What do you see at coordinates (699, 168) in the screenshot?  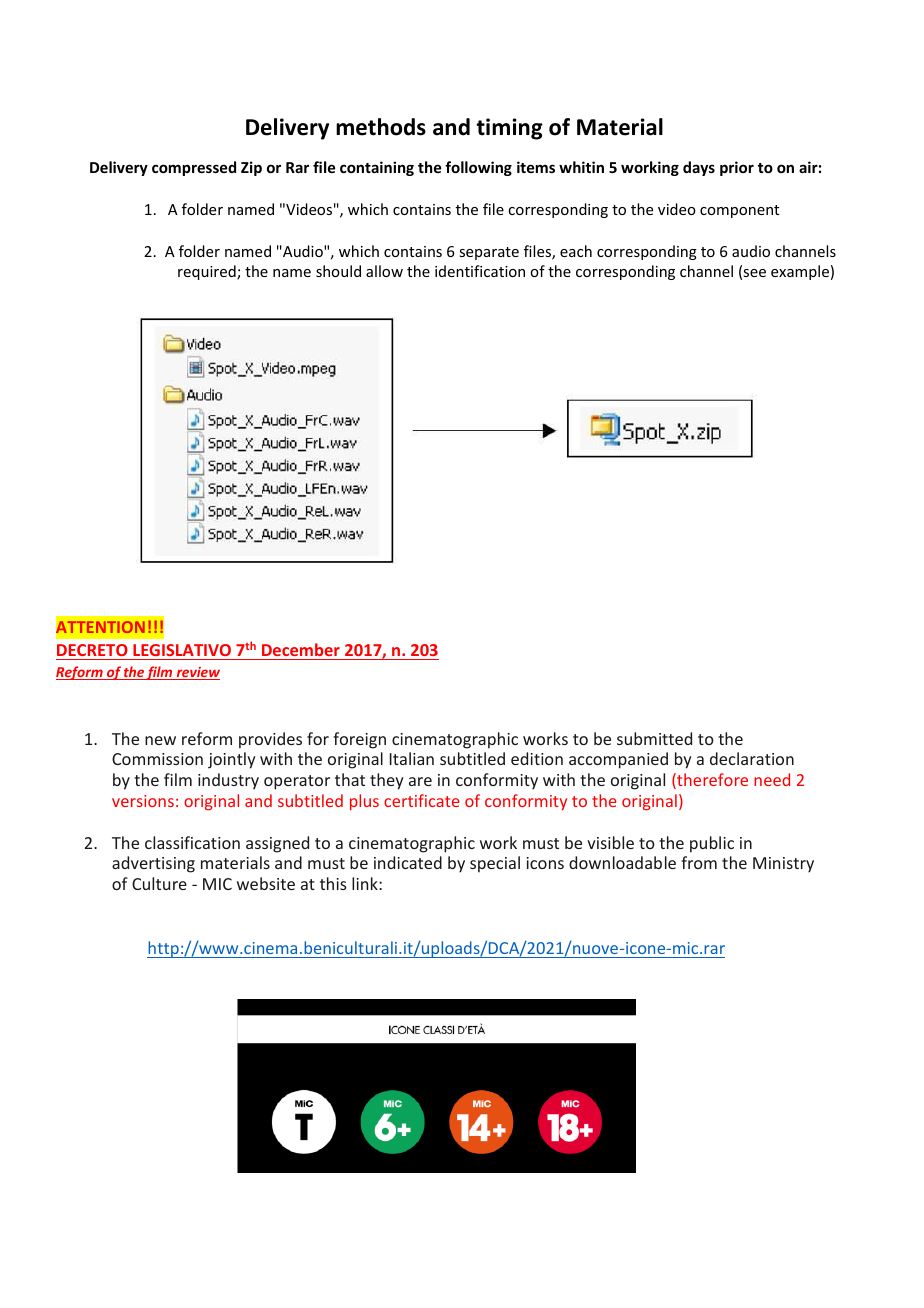 I see `days` at bounding box center [699, 168].
